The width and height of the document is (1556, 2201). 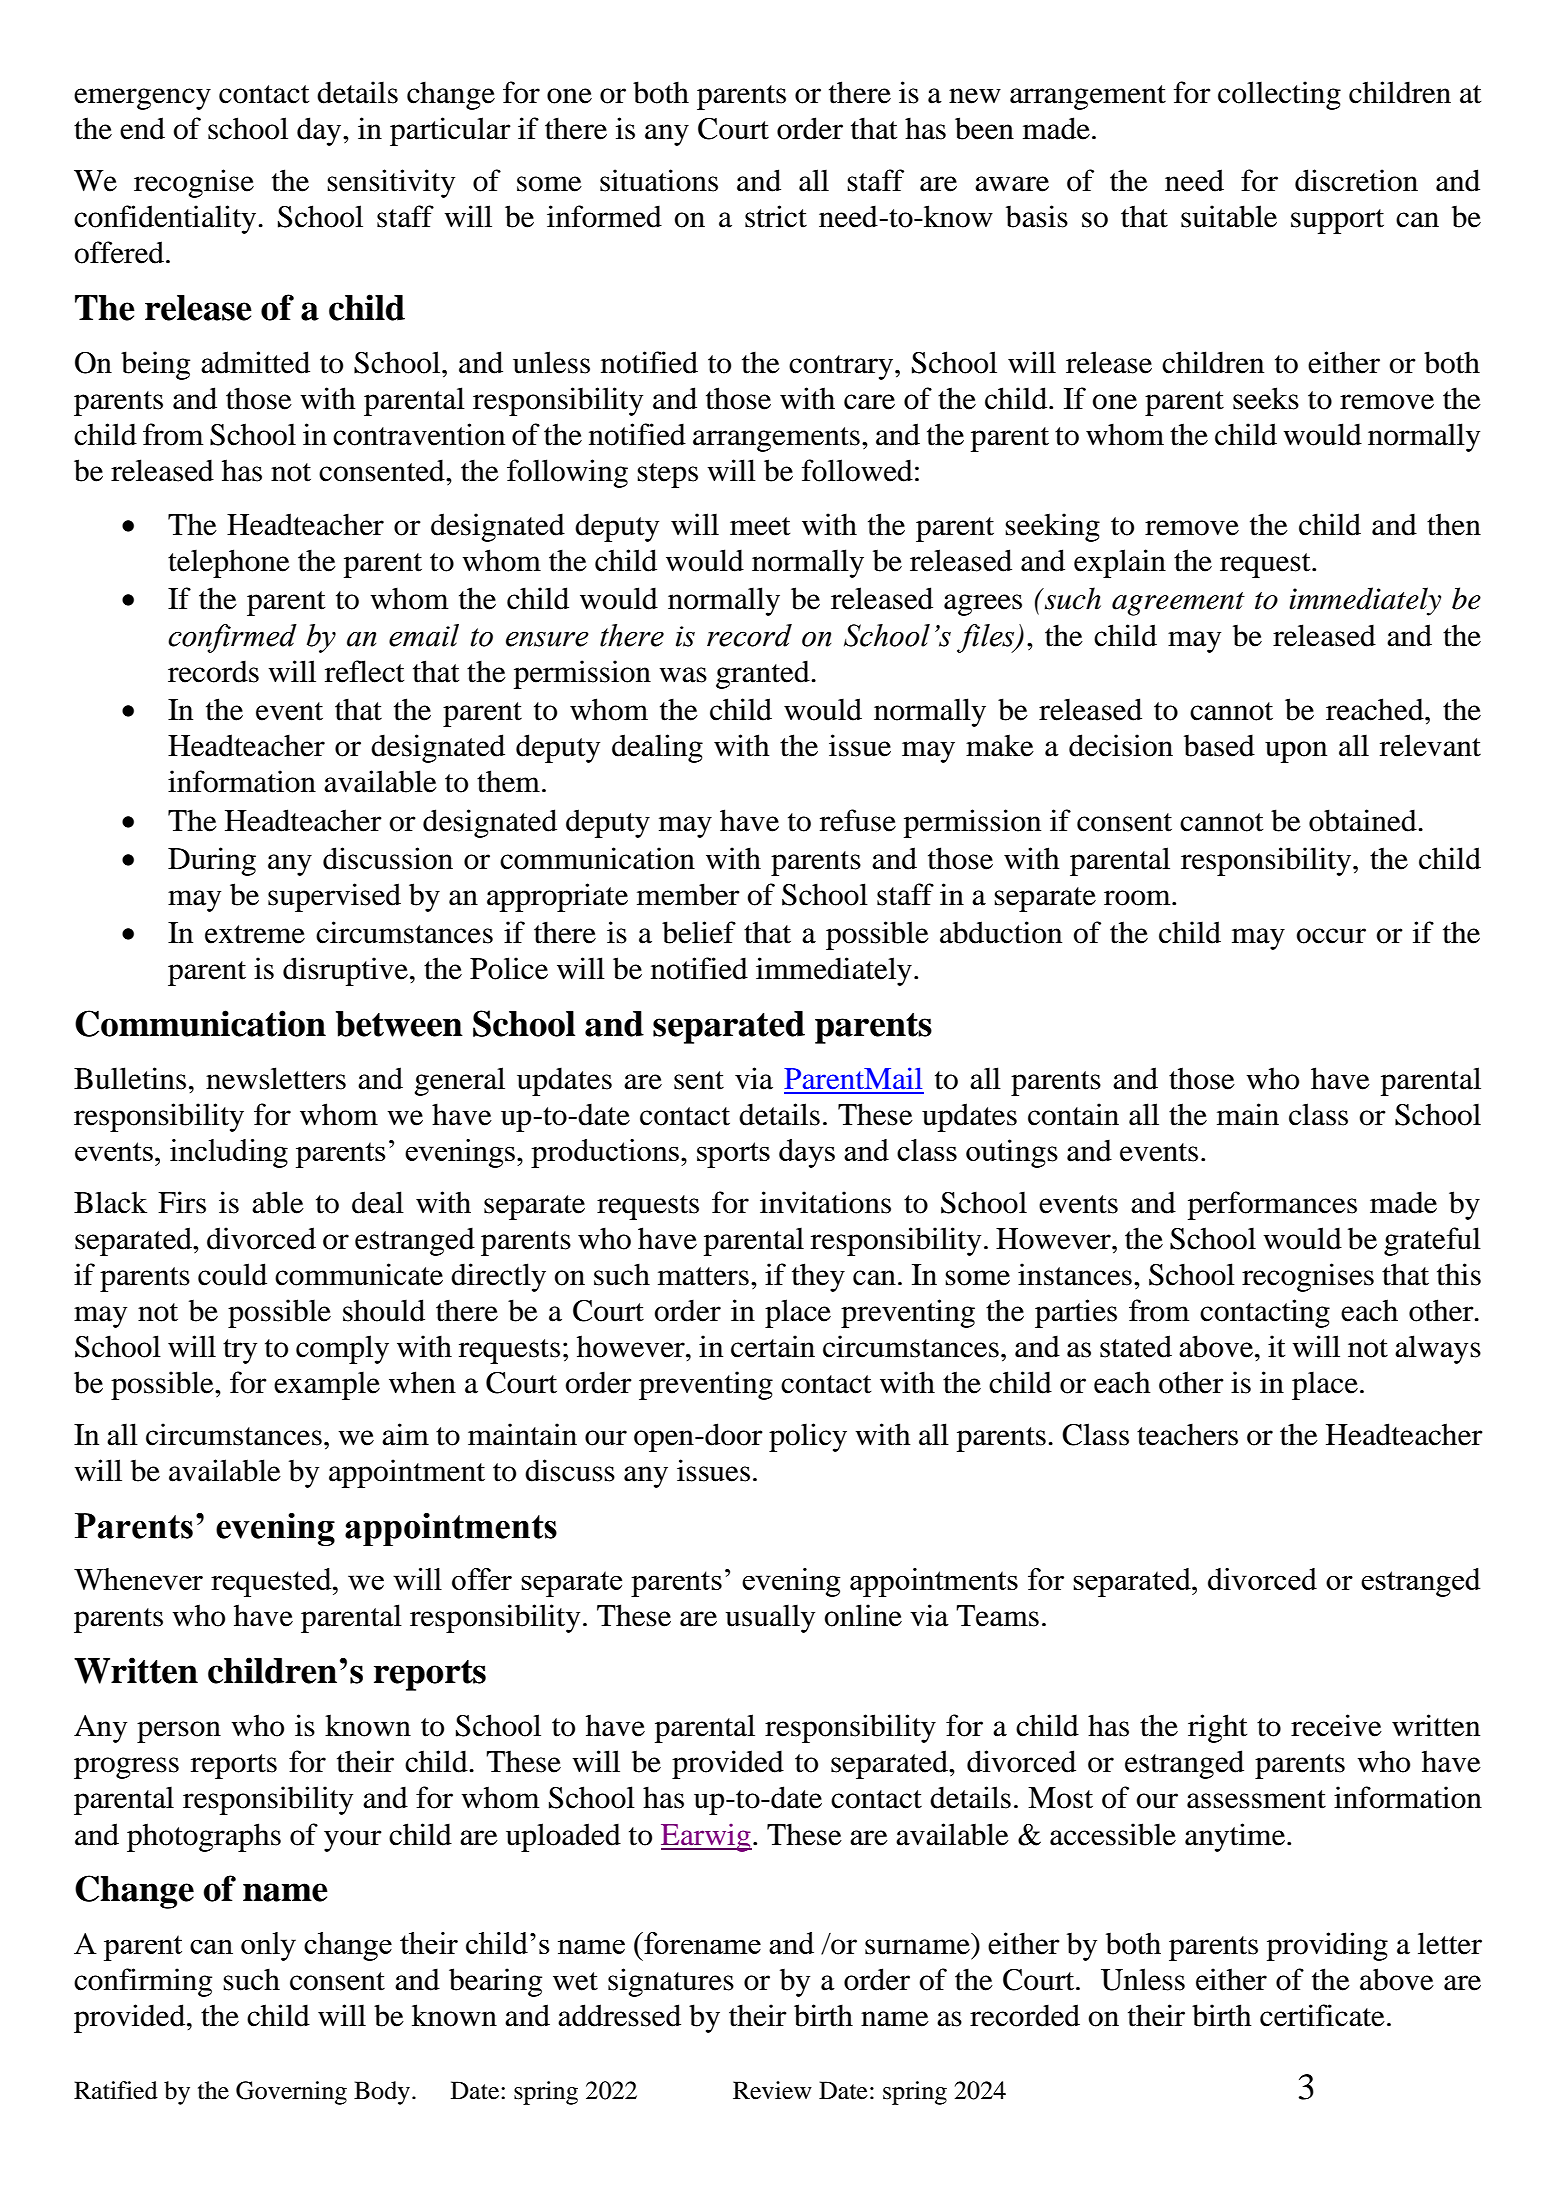 I want to click on strict, so click(x=776, y=216).
